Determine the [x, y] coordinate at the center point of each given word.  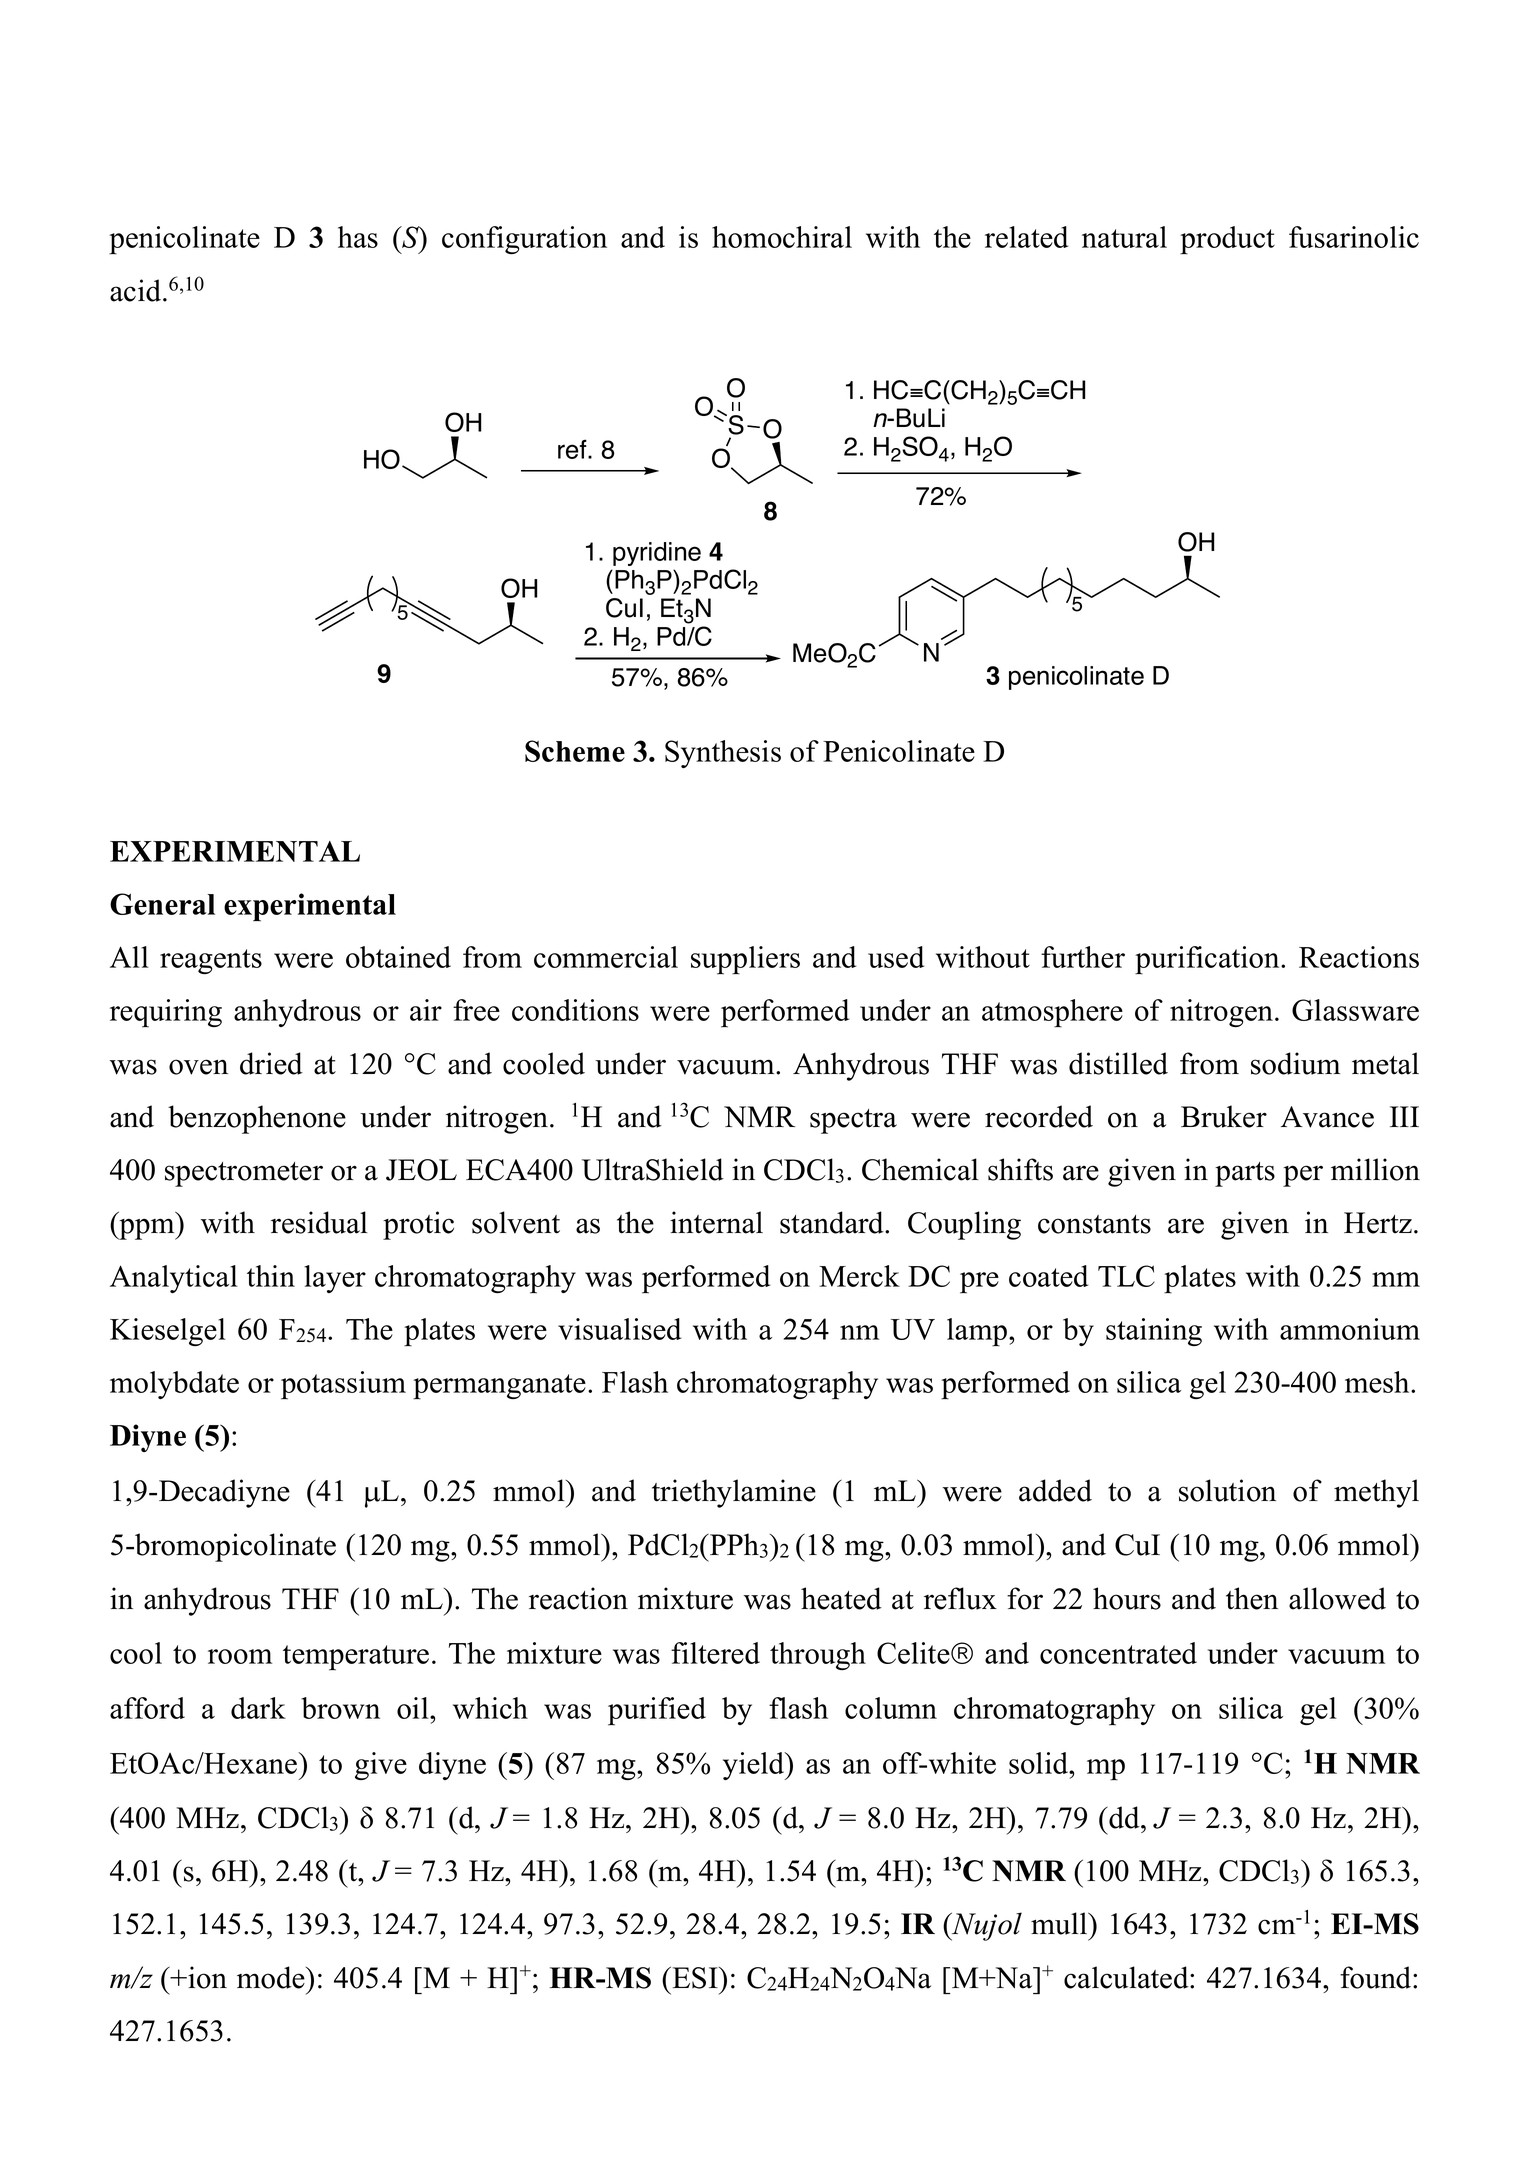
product [1227, 240]
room [240, 1656]
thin [271, 1276]
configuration [524, 240]
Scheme [575, 751]
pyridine [657, 554]
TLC [1126, 1276]
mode [272, 1977]
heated [841, 1598]
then [1252, 1598]
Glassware [1355, 1010]
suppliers [745, 960]
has [358, 237]
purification [1208, 960]
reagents [211, 961]
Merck [859, 1276]
